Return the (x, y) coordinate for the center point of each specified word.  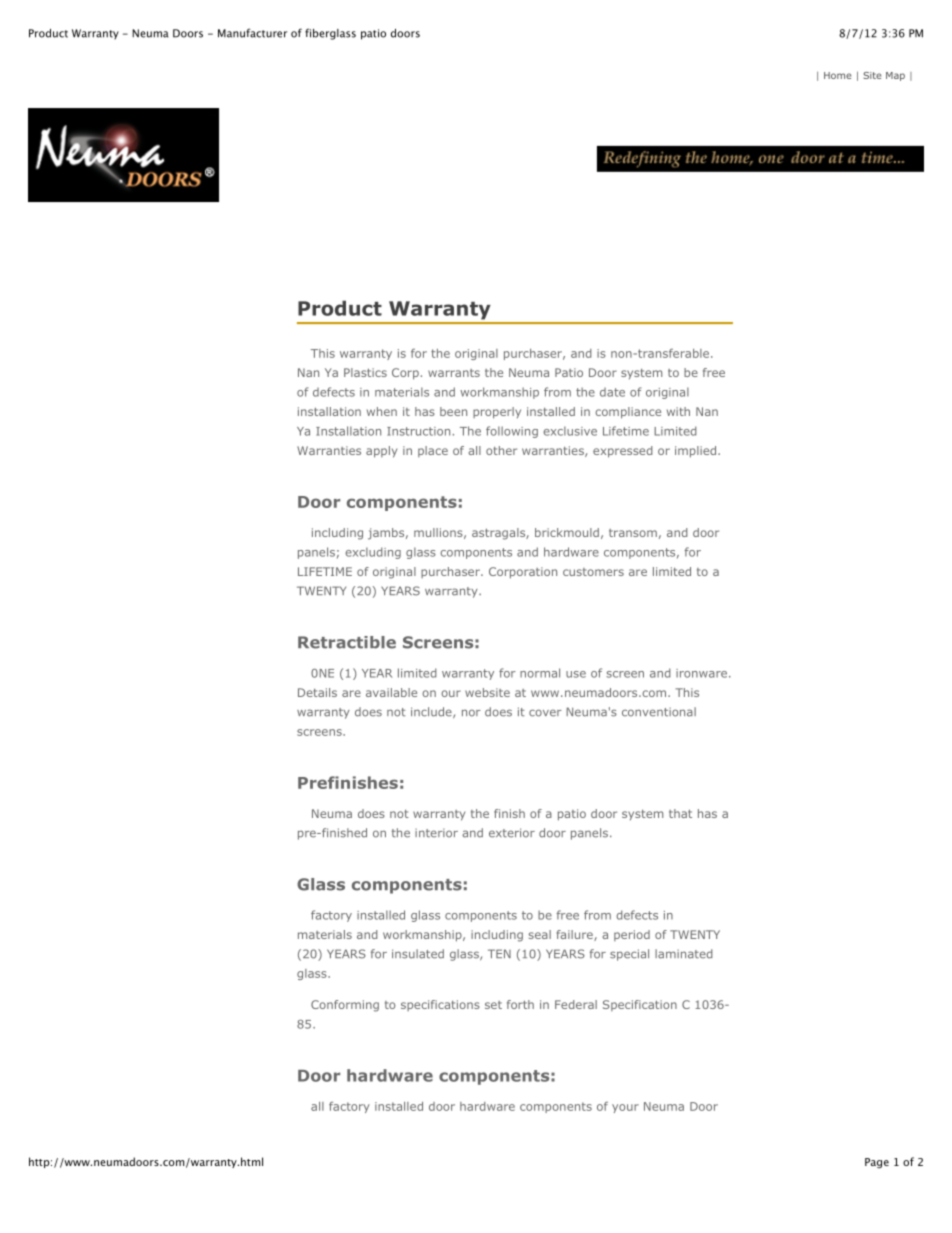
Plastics (365, 372)
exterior (512, 833)
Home (837, 75)
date (612, 392)
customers (593, 572)
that (680, 813)
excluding (373, 553)
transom (633, 533)
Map (895, 76)
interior (436, 833)
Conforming (345, 1006)
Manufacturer (252, 33)
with (678, 411)
